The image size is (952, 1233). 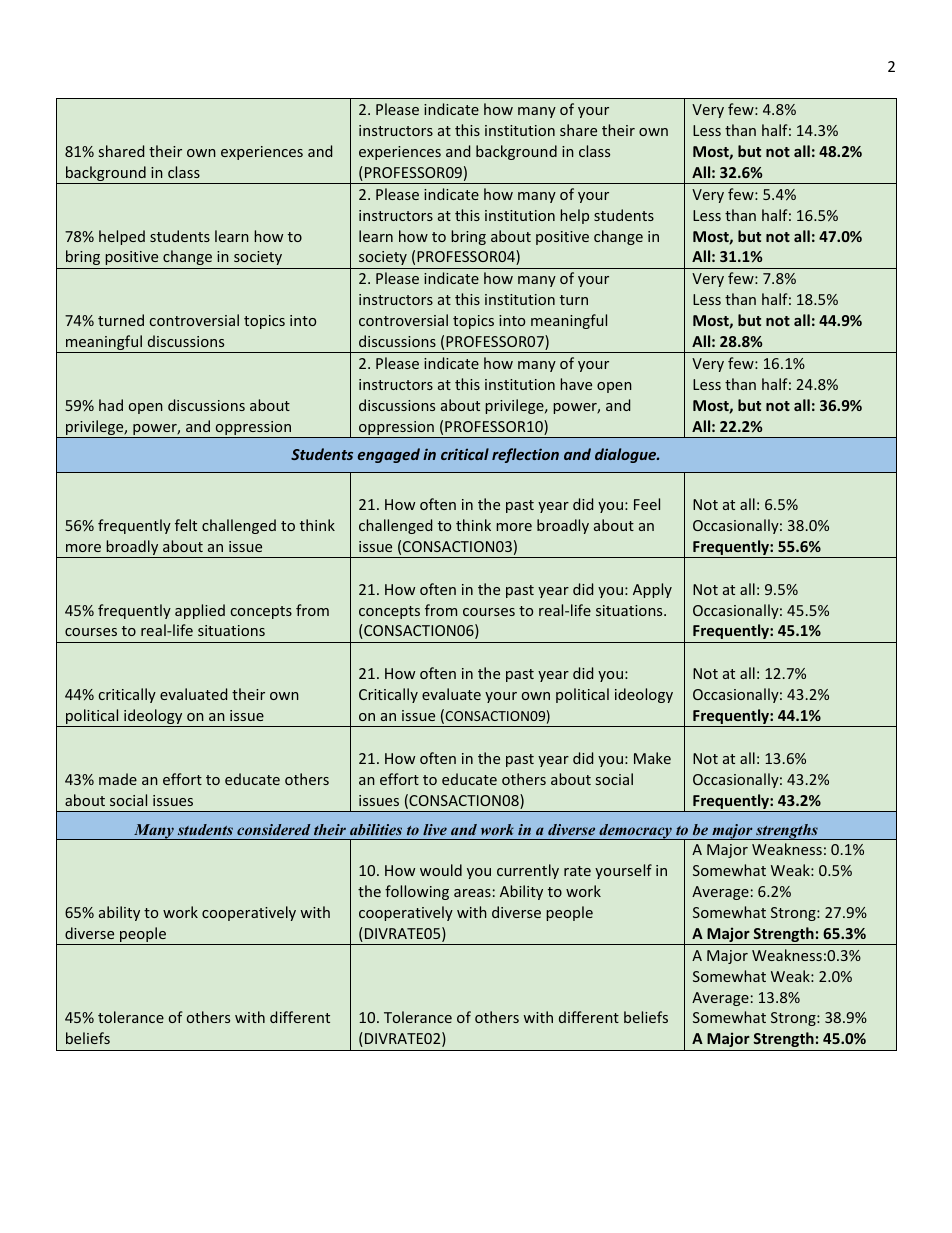 What do you see at coordinates (652, 758) in the image?
I see `Make` at bounding box center [652, 758].
